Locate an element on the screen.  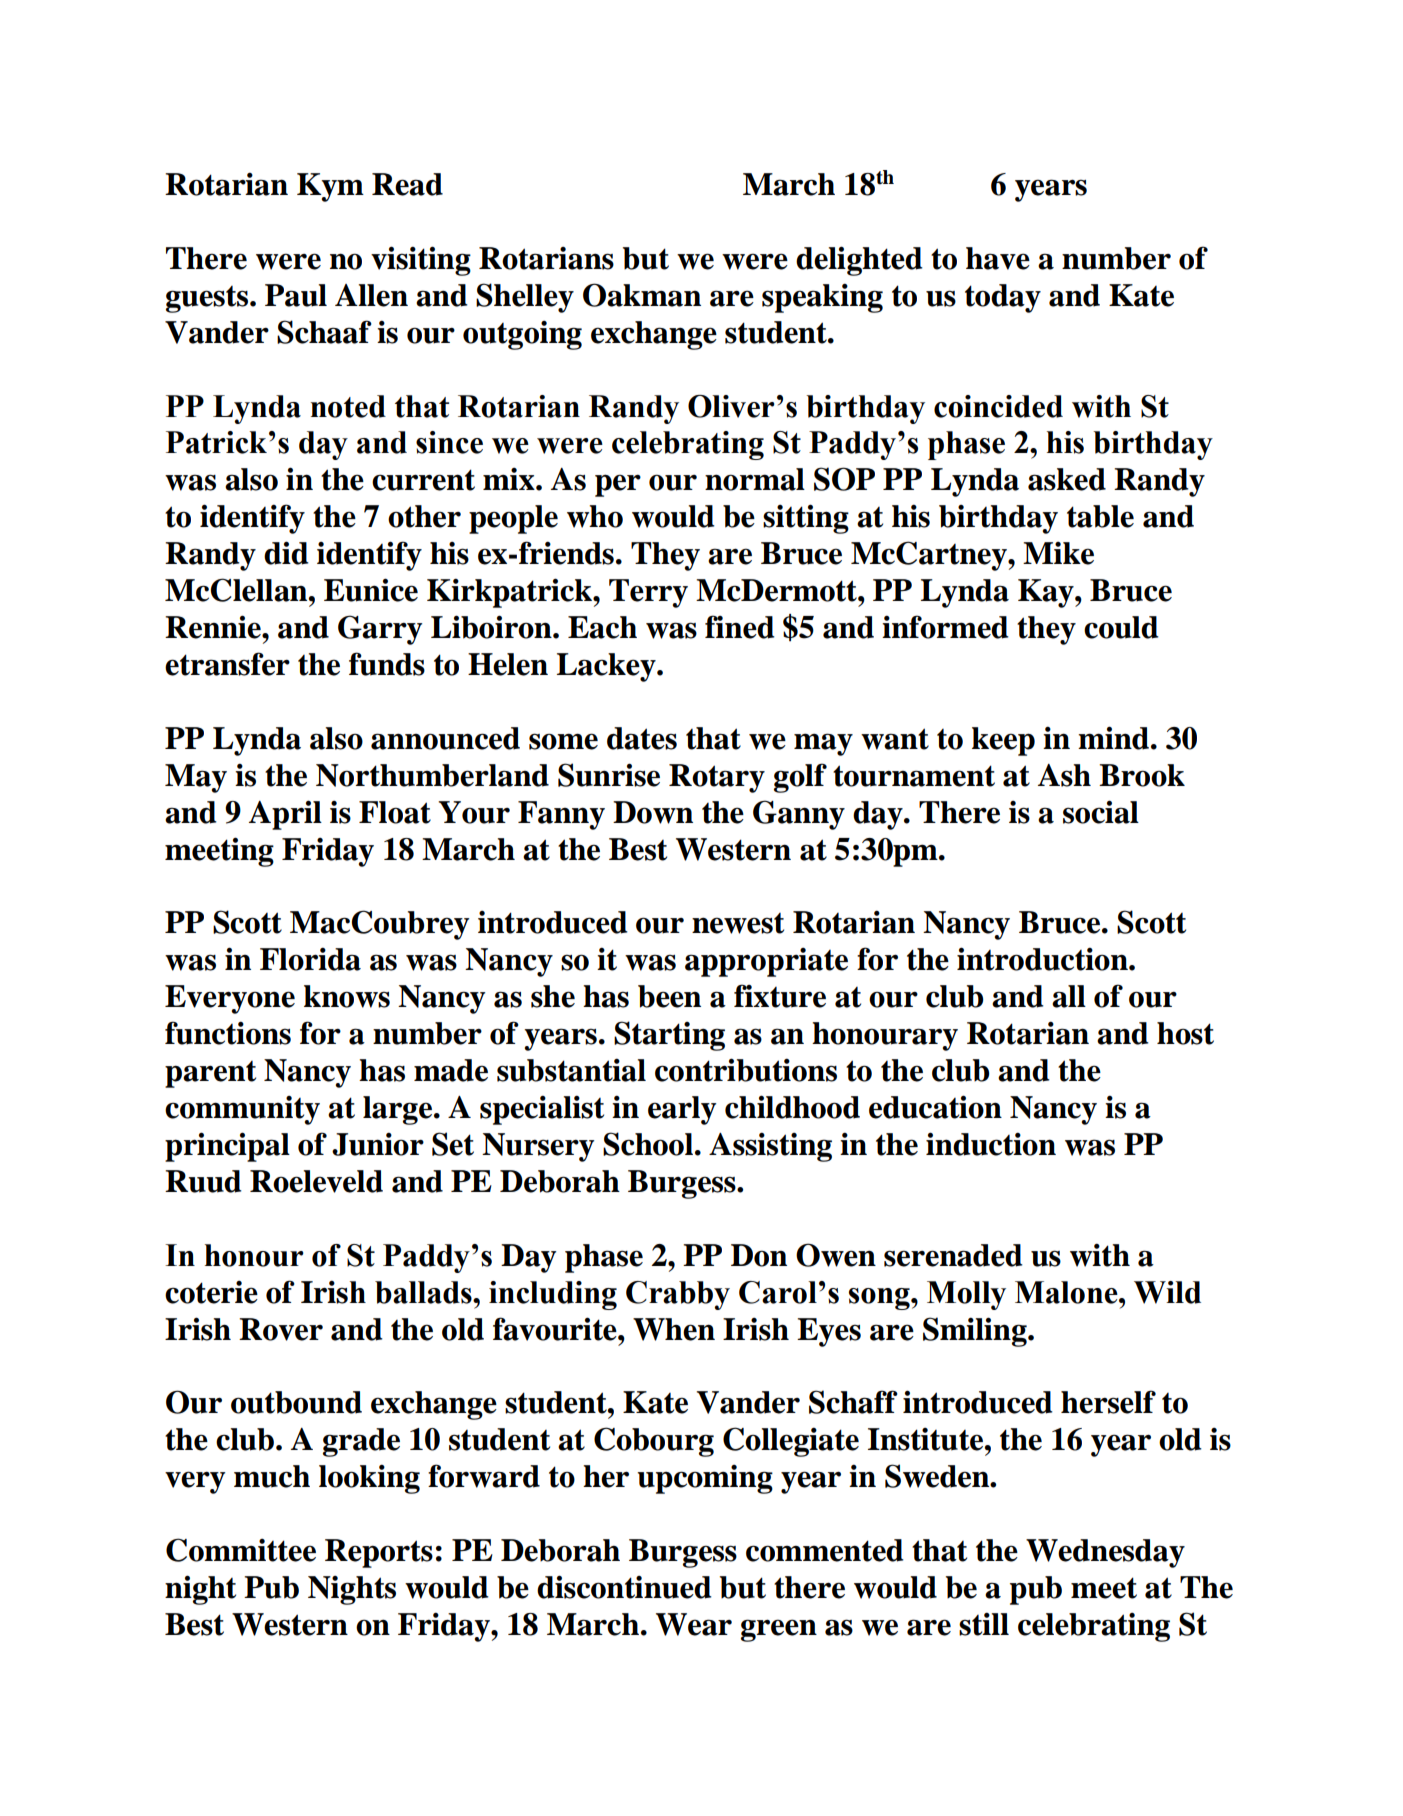
speaking is located at coordinates (822, 298).
